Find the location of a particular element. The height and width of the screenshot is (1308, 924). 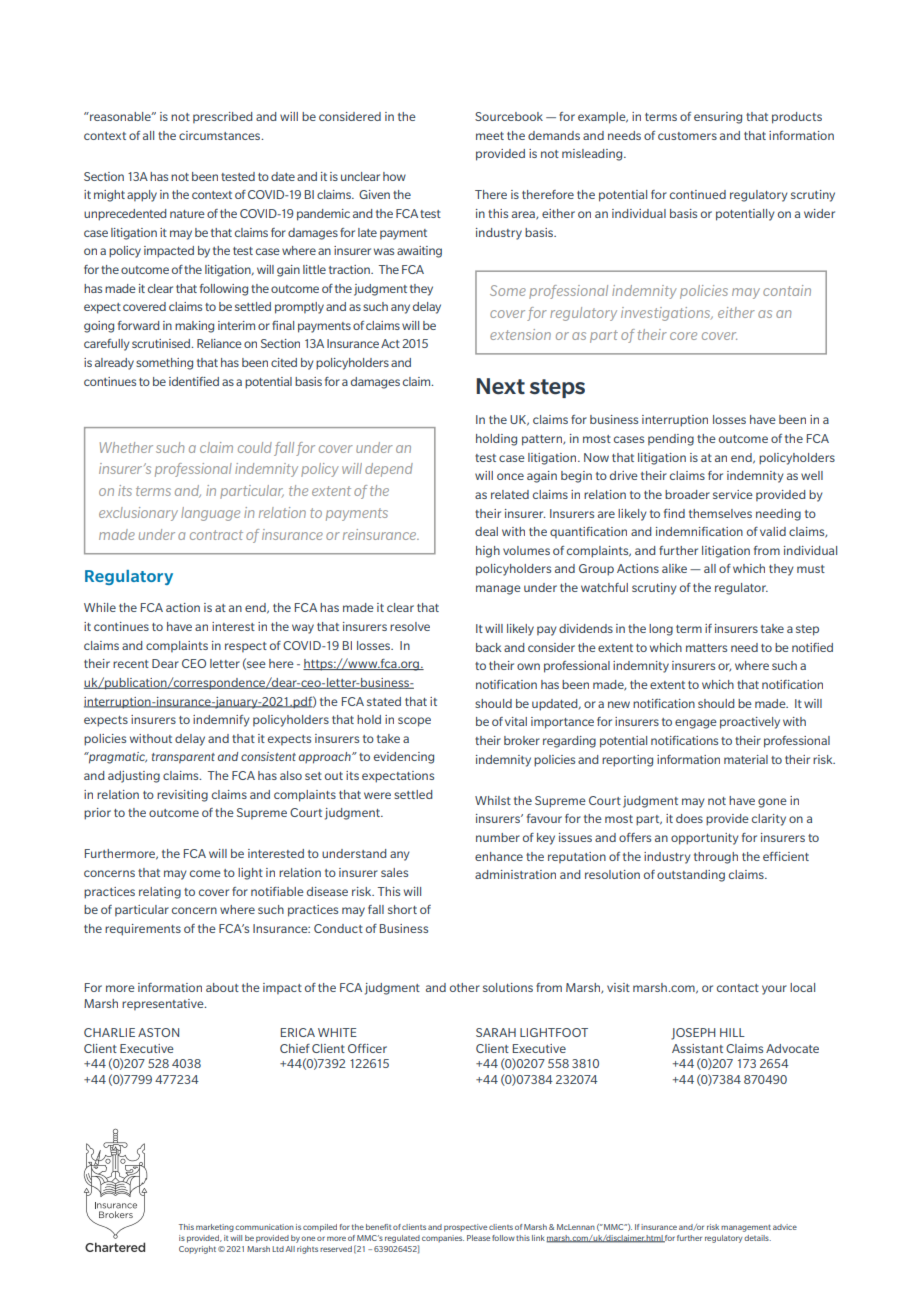

recent is located at coordinates (131, 664).
